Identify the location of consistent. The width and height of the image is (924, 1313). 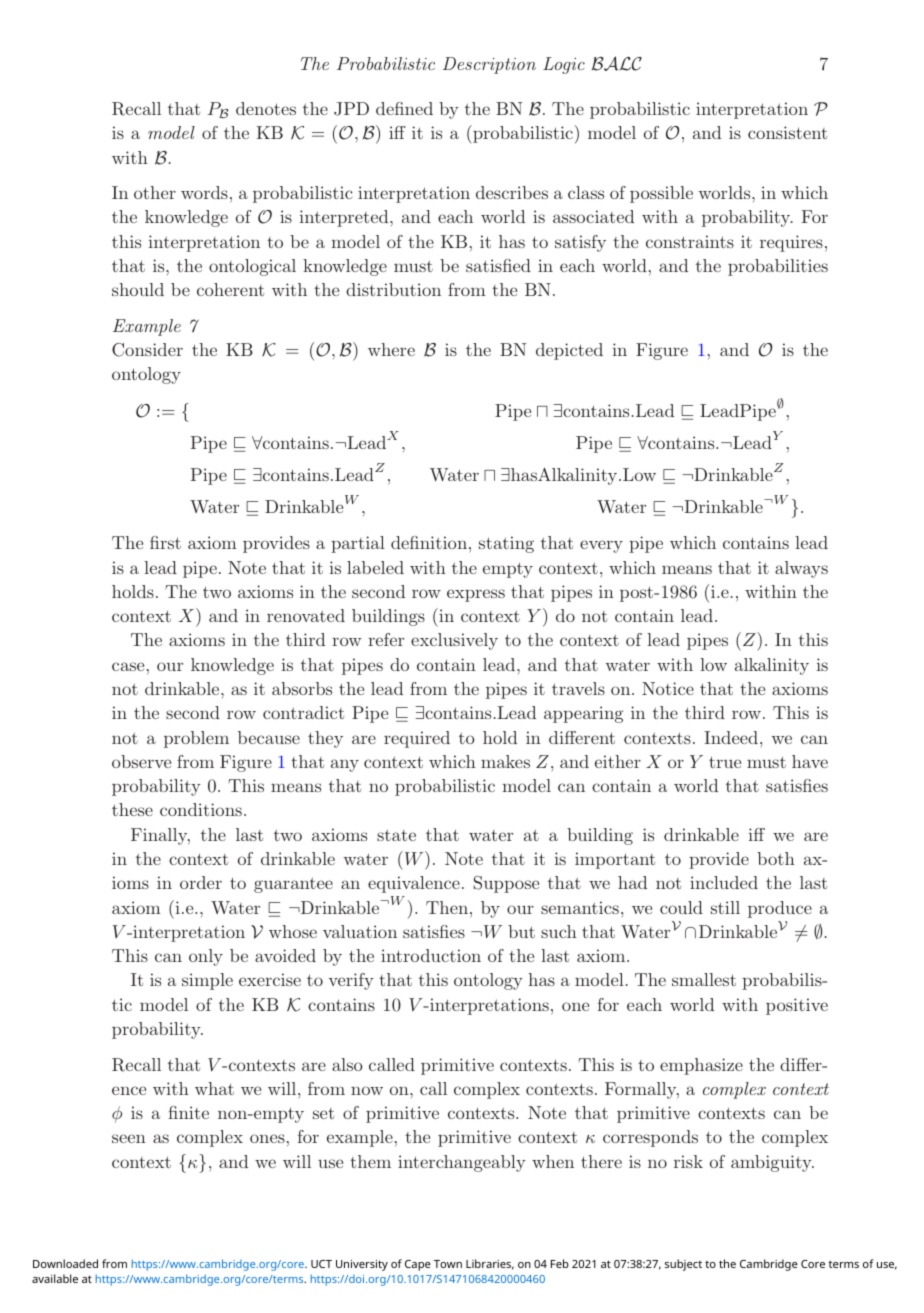
(787, 132).
